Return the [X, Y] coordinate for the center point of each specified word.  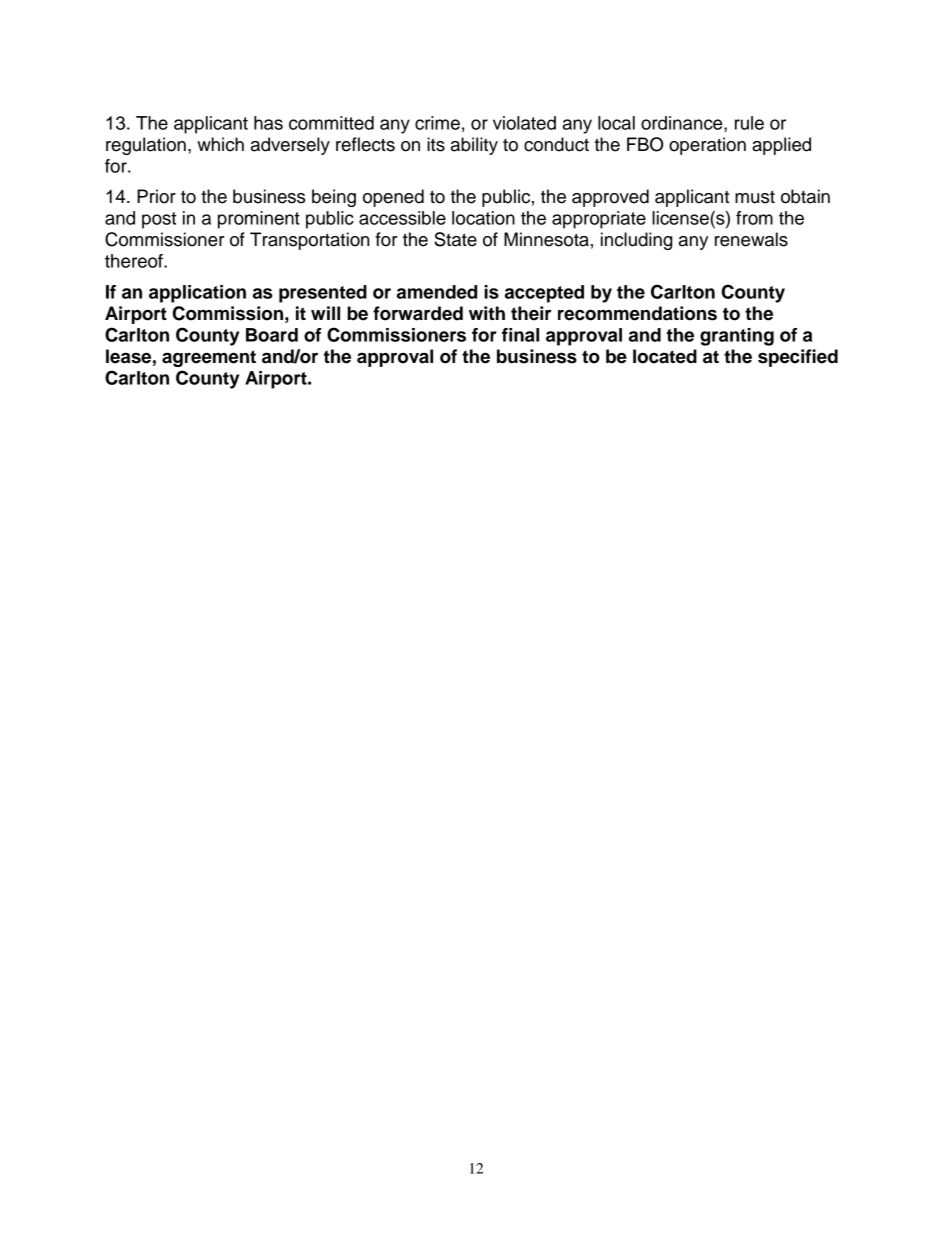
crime [437, 123]
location [483, 218]
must [755, 197]
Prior [156, 196]
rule [749, 123]
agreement [209, 358]
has [268, 123]
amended [437, 292]
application [197, 294]
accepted [544, 294]
